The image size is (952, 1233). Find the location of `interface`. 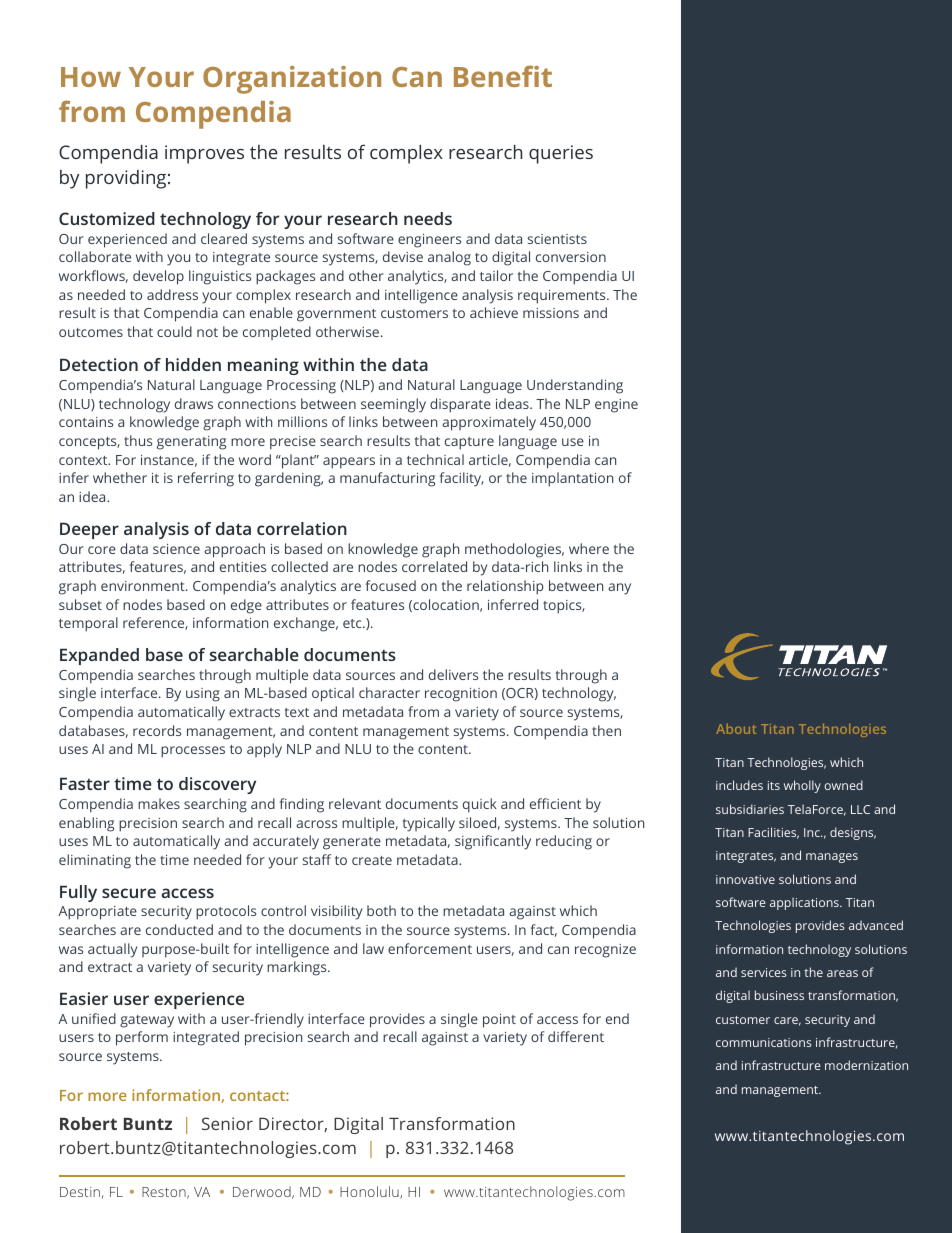

interface is located at coordinates (130, 692).
